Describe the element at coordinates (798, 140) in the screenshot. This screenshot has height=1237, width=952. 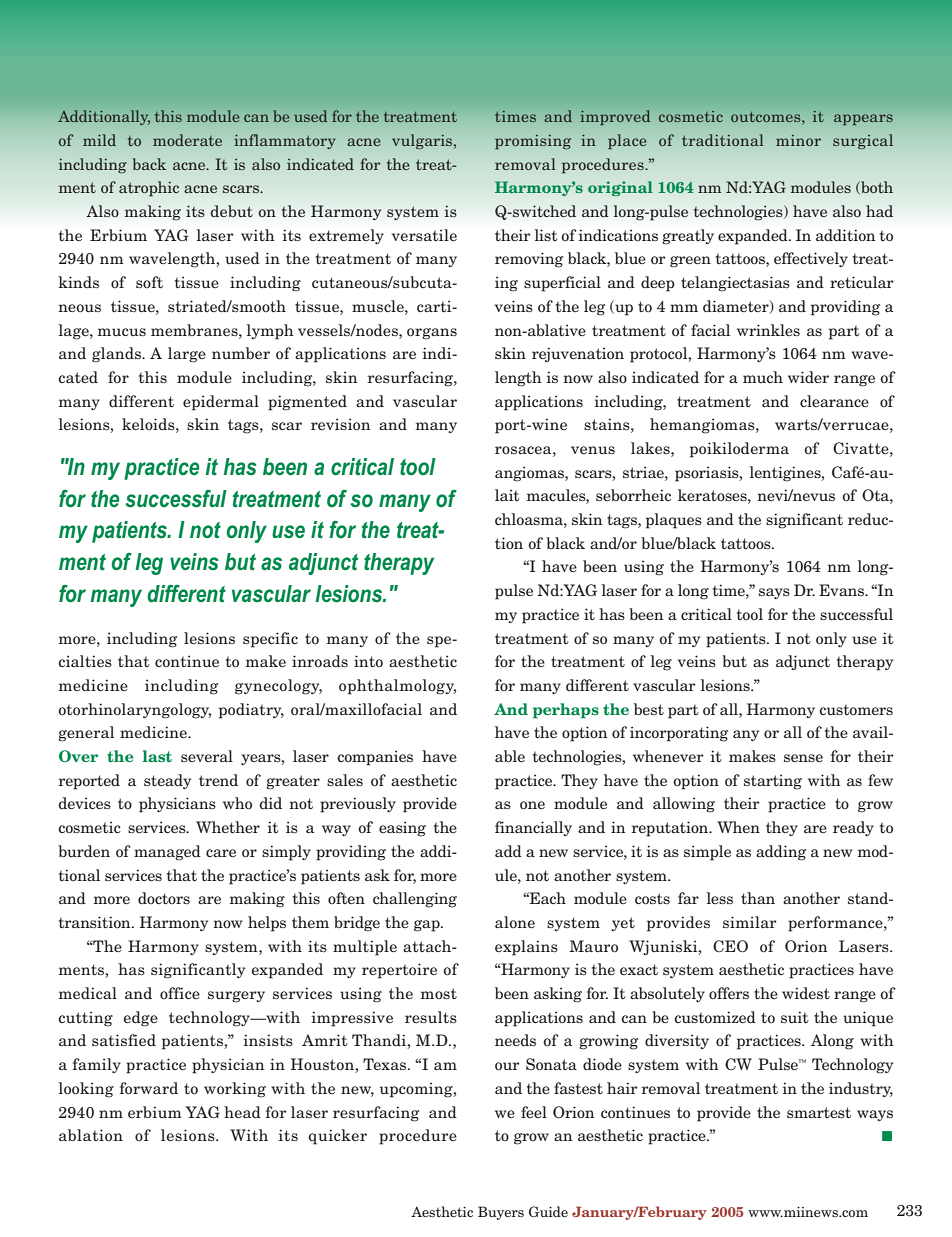
I see `minor` at that location.
